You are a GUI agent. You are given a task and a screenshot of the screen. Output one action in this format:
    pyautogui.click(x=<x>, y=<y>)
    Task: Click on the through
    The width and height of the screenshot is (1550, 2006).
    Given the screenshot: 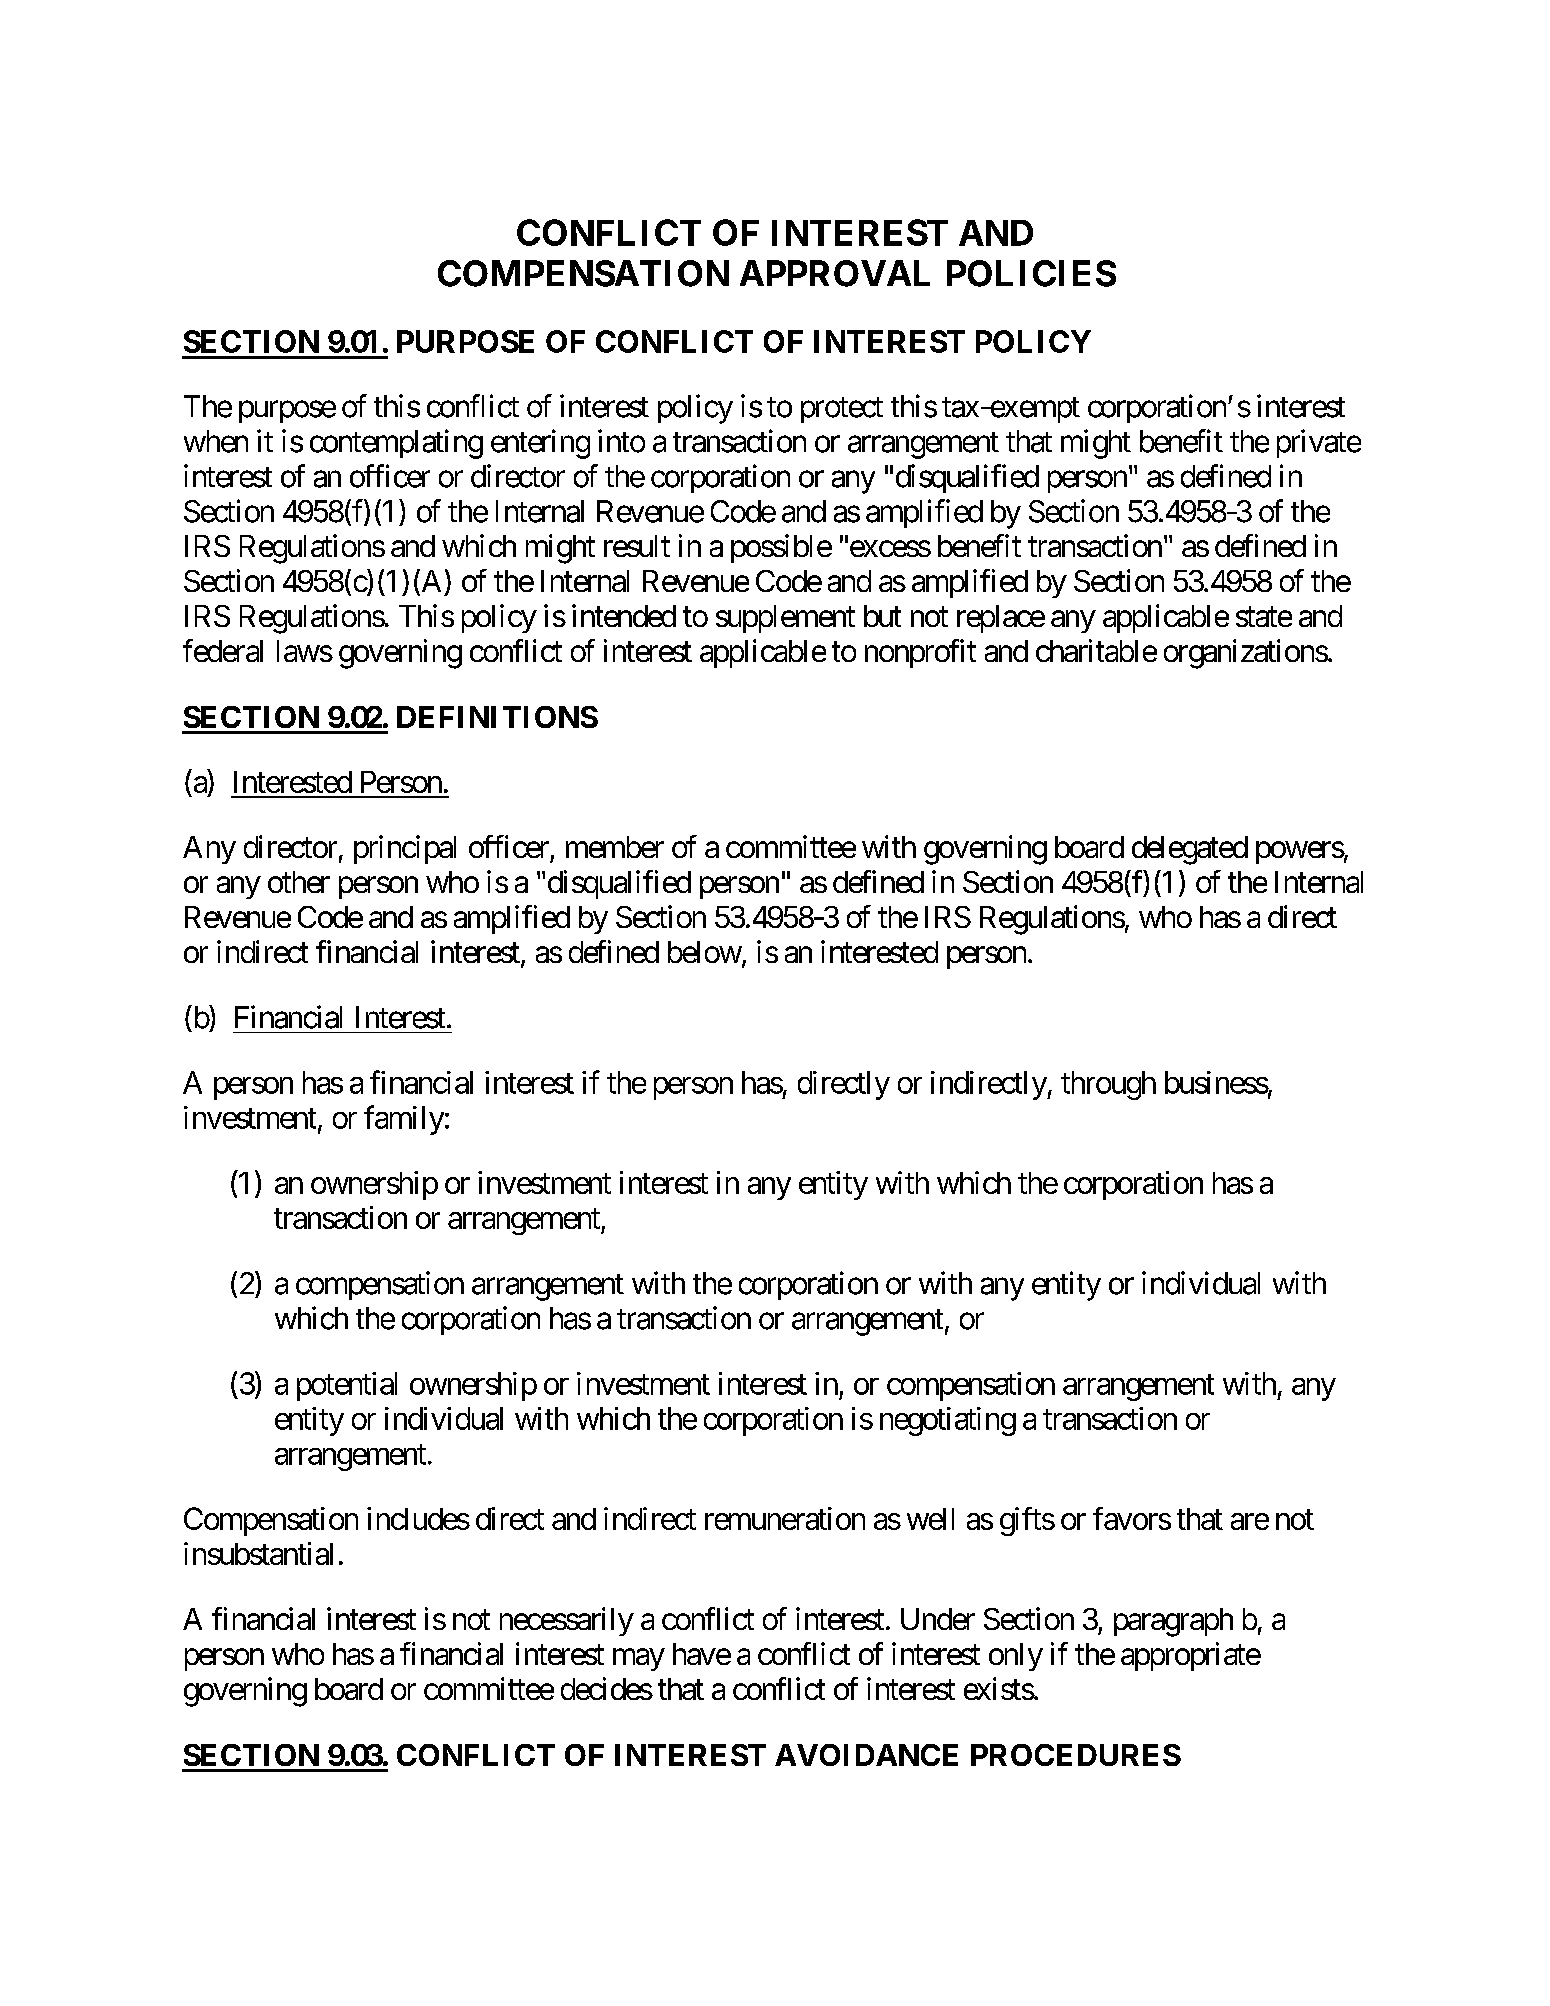 What is the action you would take?
    pyautogui.click(x=1108, y=1085)
